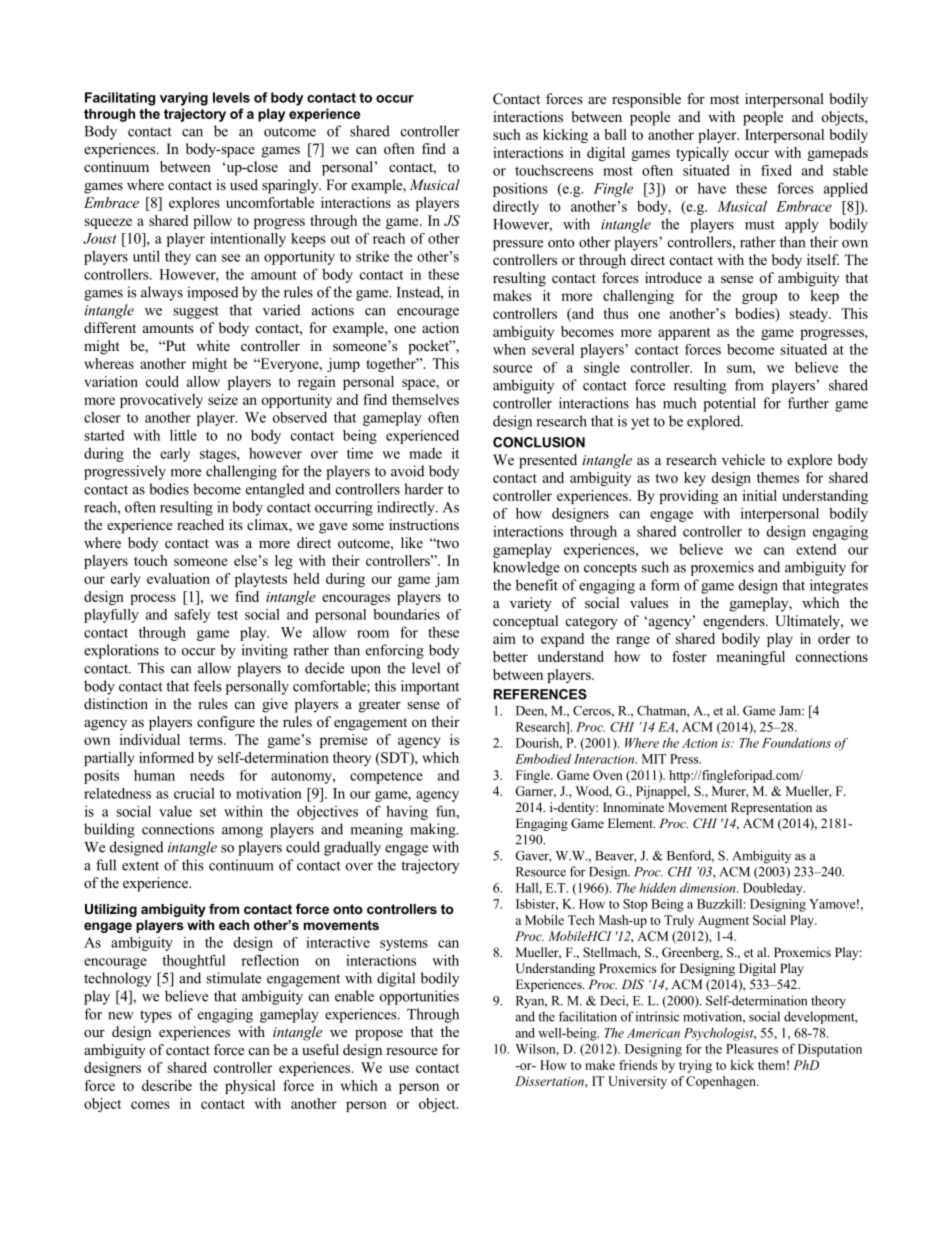 The image size is (952, 1233). Describe the element at coordinates (520, 189) in the image. I see `positions` at that location.
